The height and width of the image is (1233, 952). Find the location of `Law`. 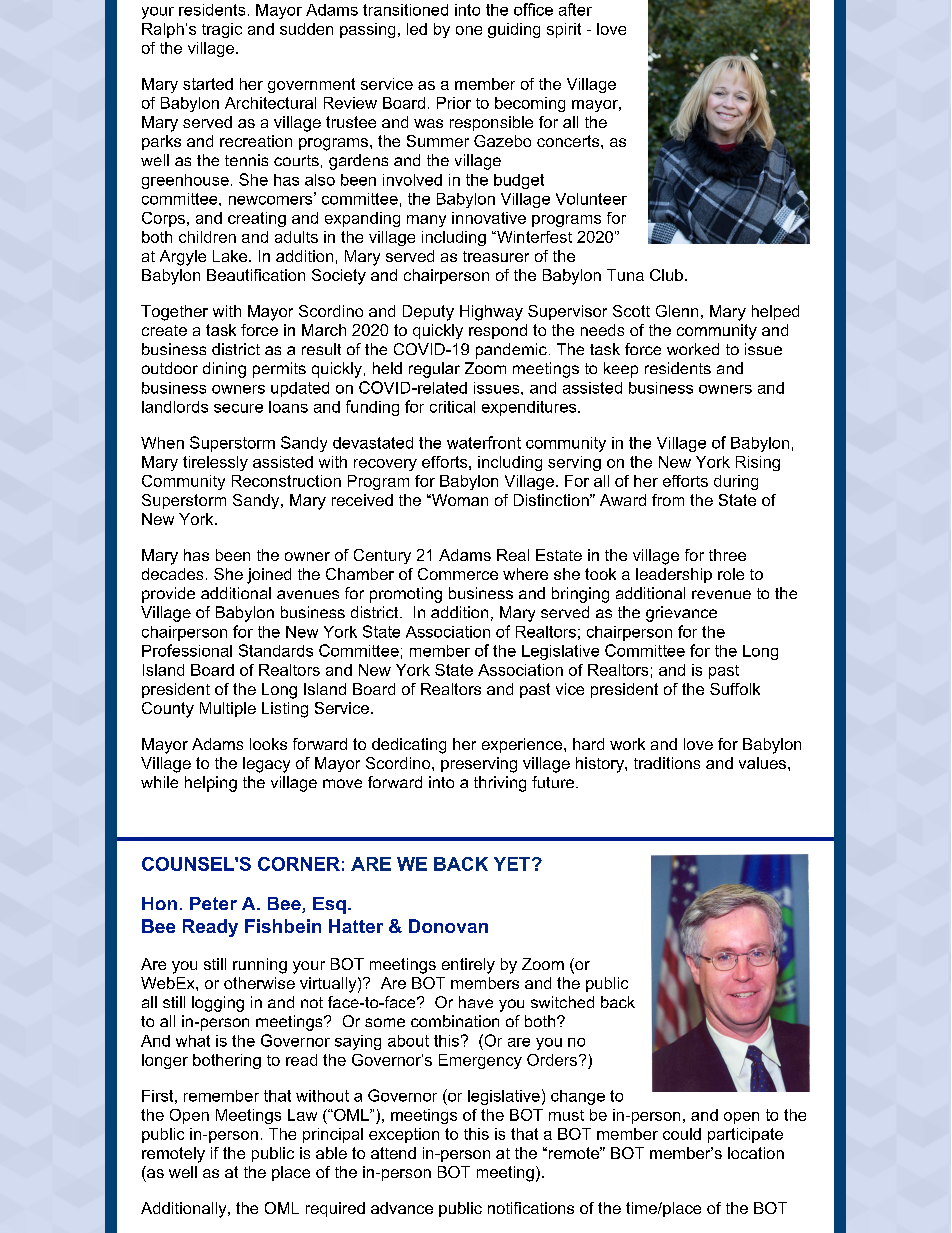

Law is located at coordinates (302, 1115).
